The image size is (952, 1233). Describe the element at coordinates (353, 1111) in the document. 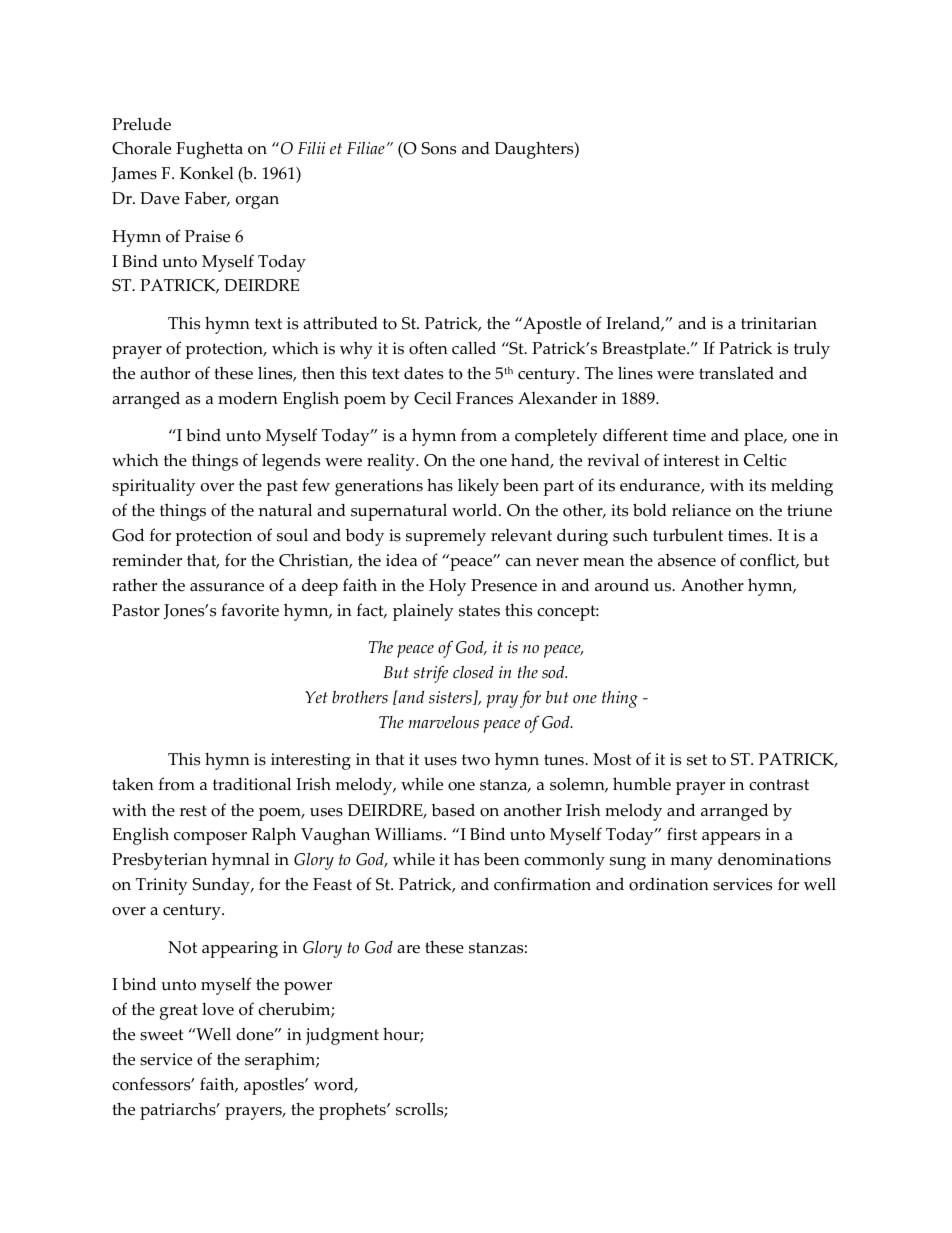

I see `prophets` at that location.
